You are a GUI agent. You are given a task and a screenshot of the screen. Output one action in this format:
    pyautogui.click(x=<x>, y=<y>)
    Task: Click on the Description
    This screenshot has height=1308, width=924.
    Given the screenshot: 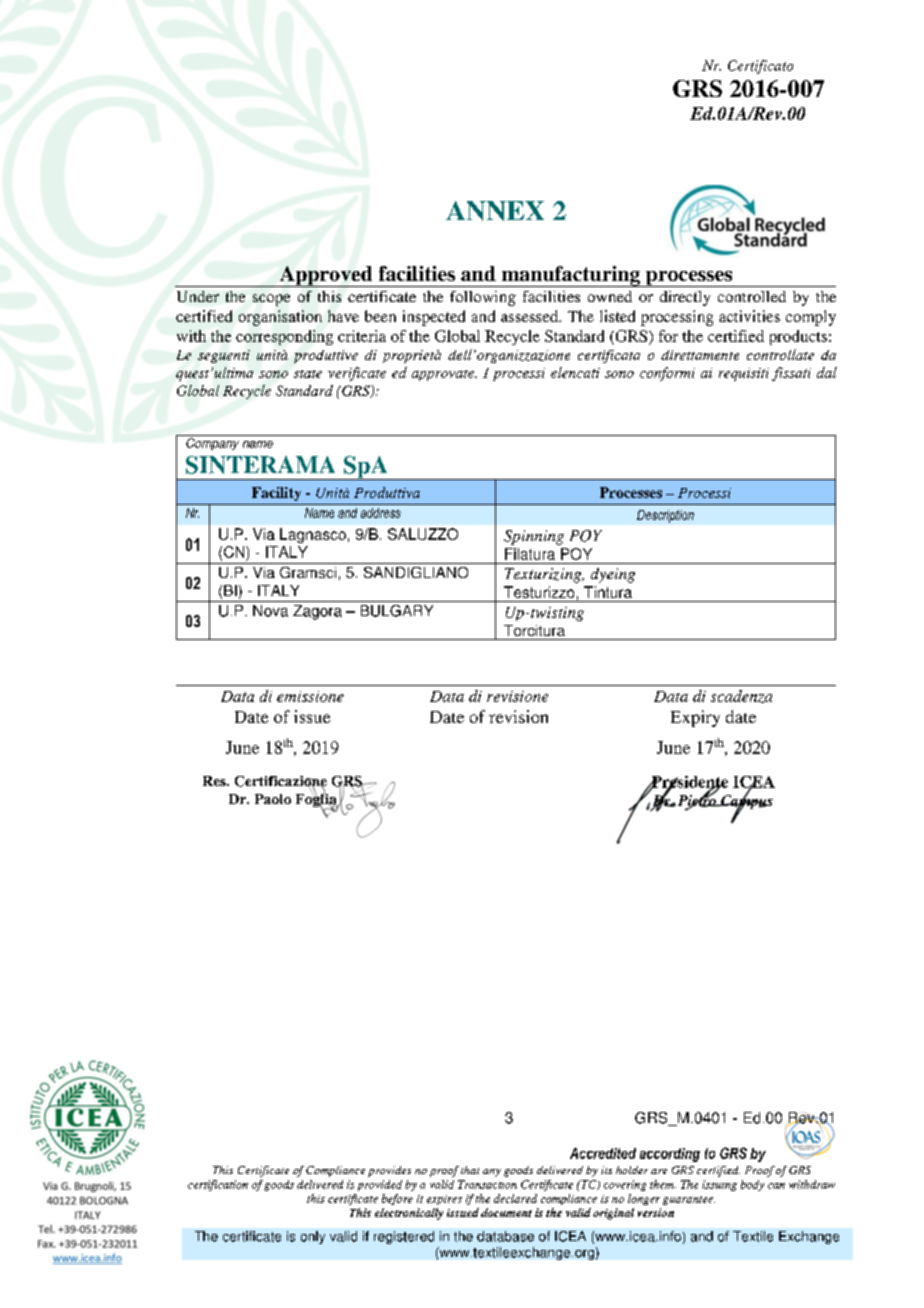 What is the action you would take?
    pyautogui.click(x=665, y=516)
